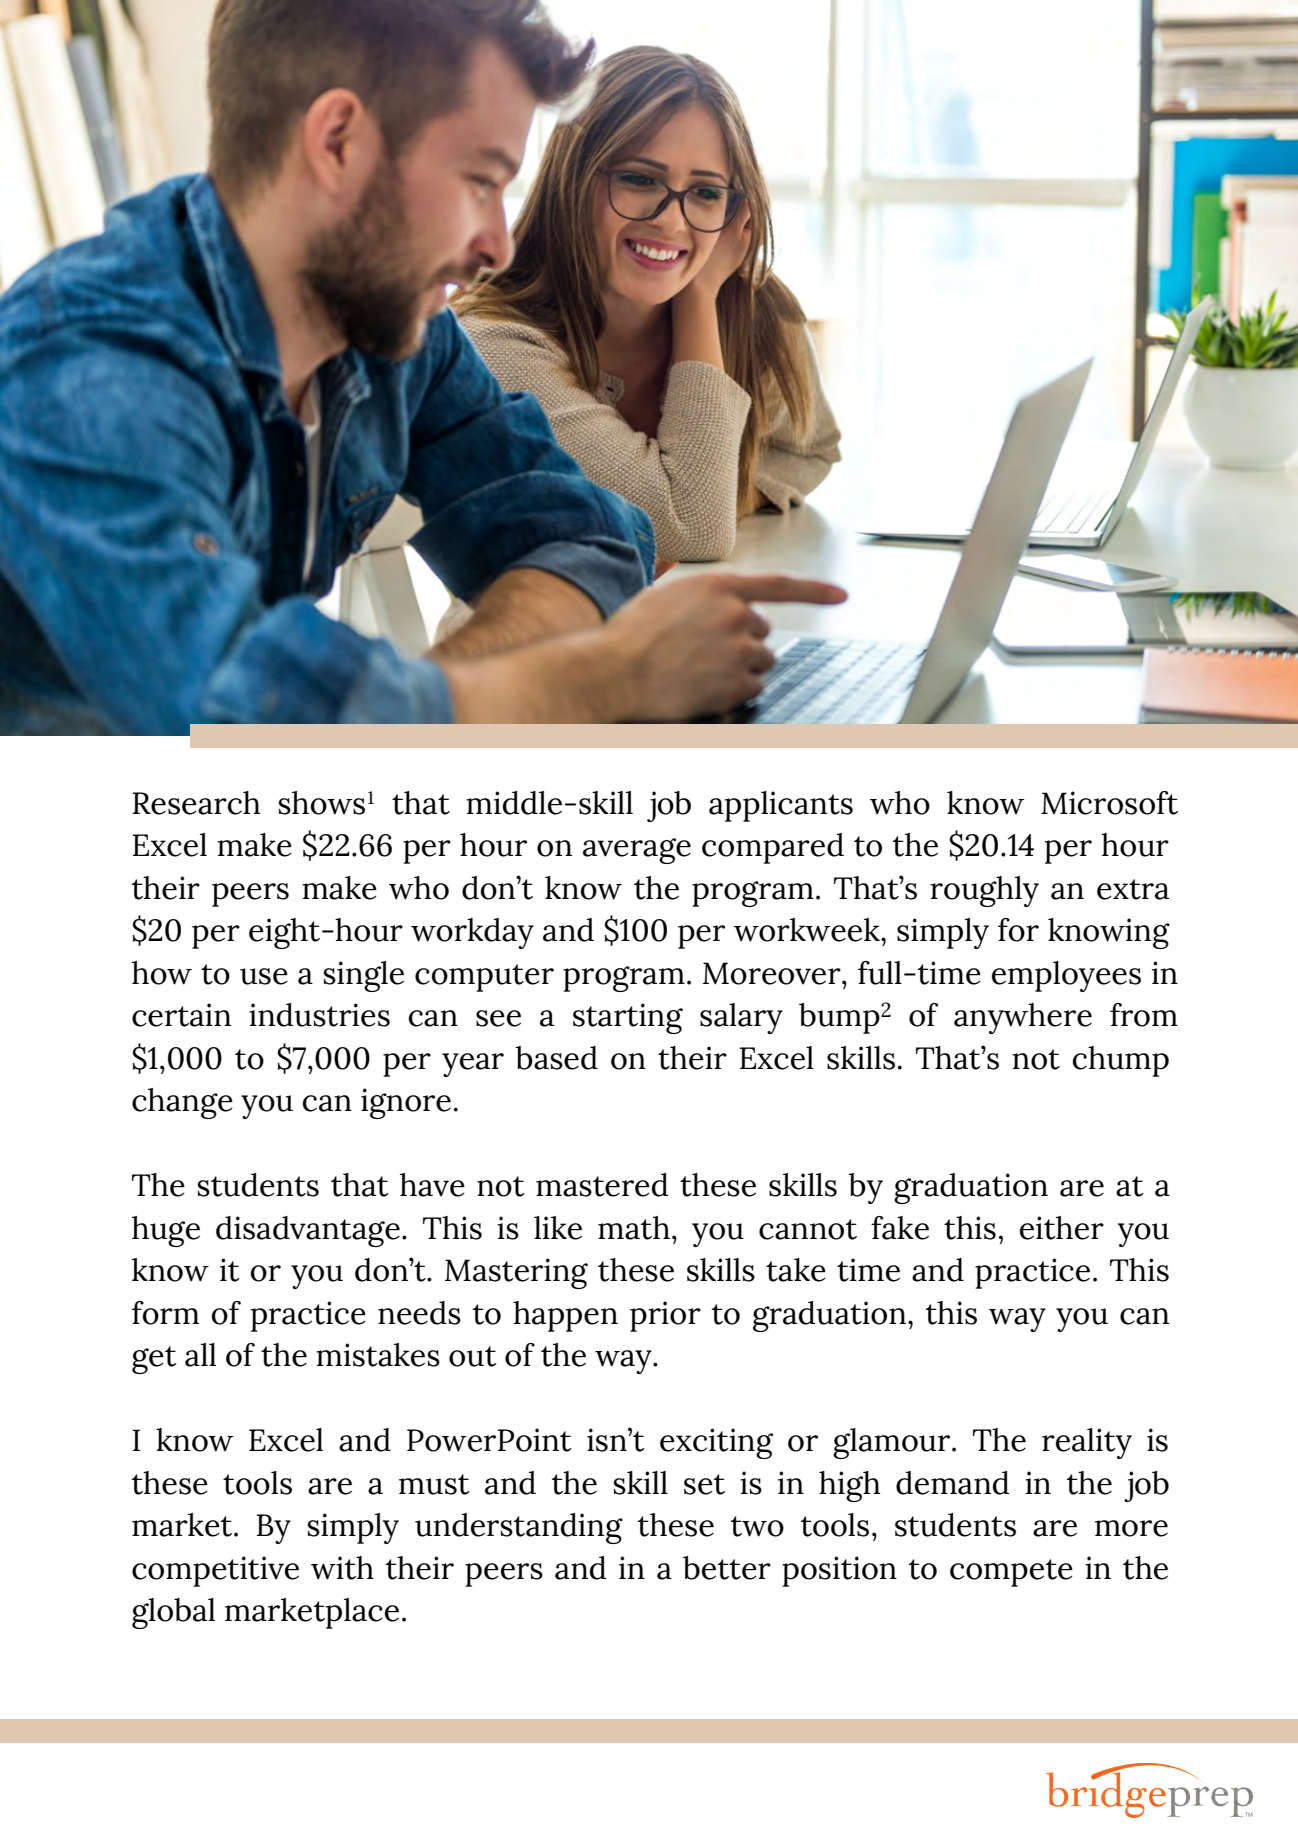 This screenshot has width=1298, height=1835. Describe the element at coordinates (727, 1568) in the screenshot. I see `better` at that location.
